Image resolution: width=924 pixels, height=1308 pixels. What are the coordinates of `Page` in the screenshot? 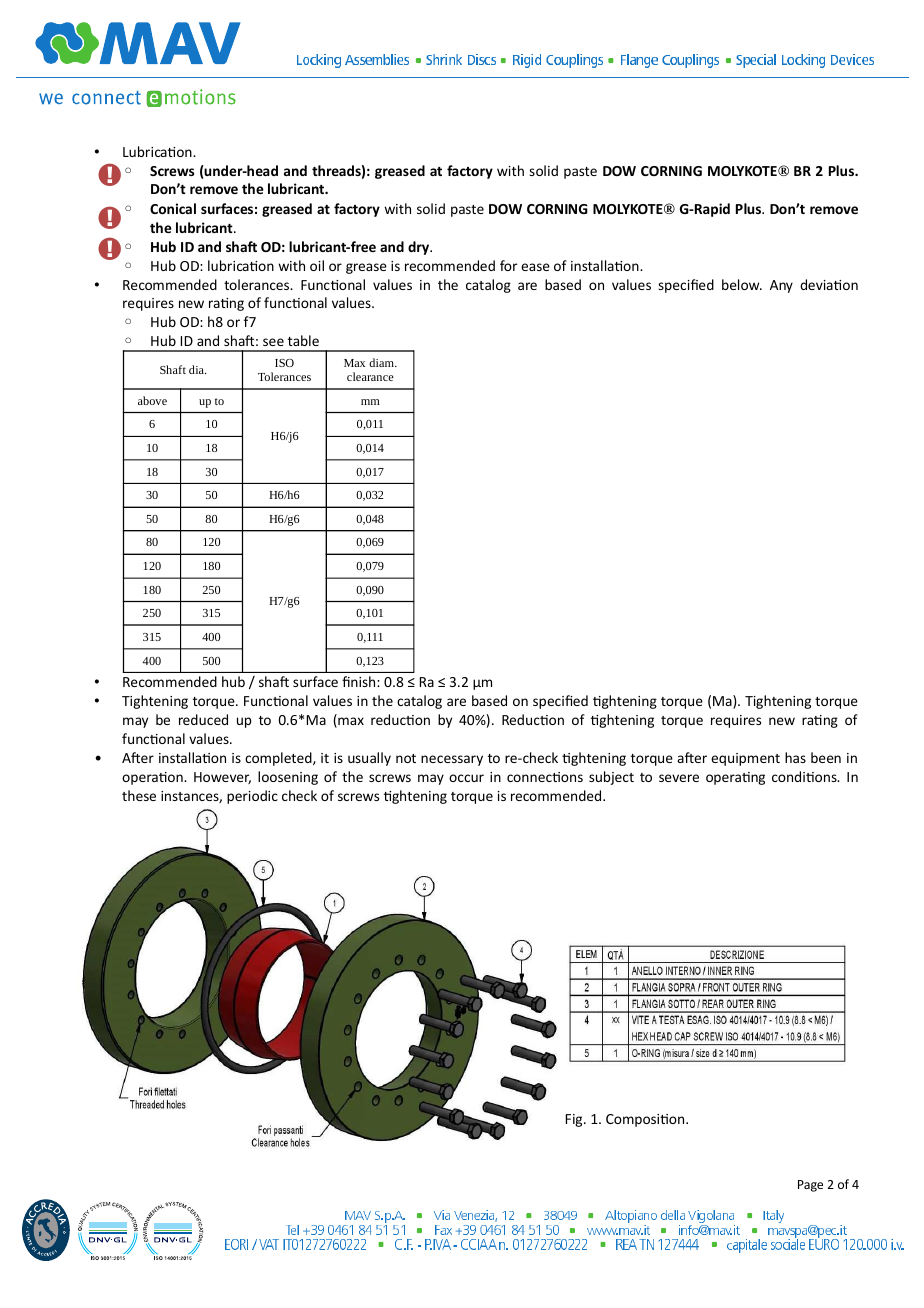 It's located at (810, 1186).
